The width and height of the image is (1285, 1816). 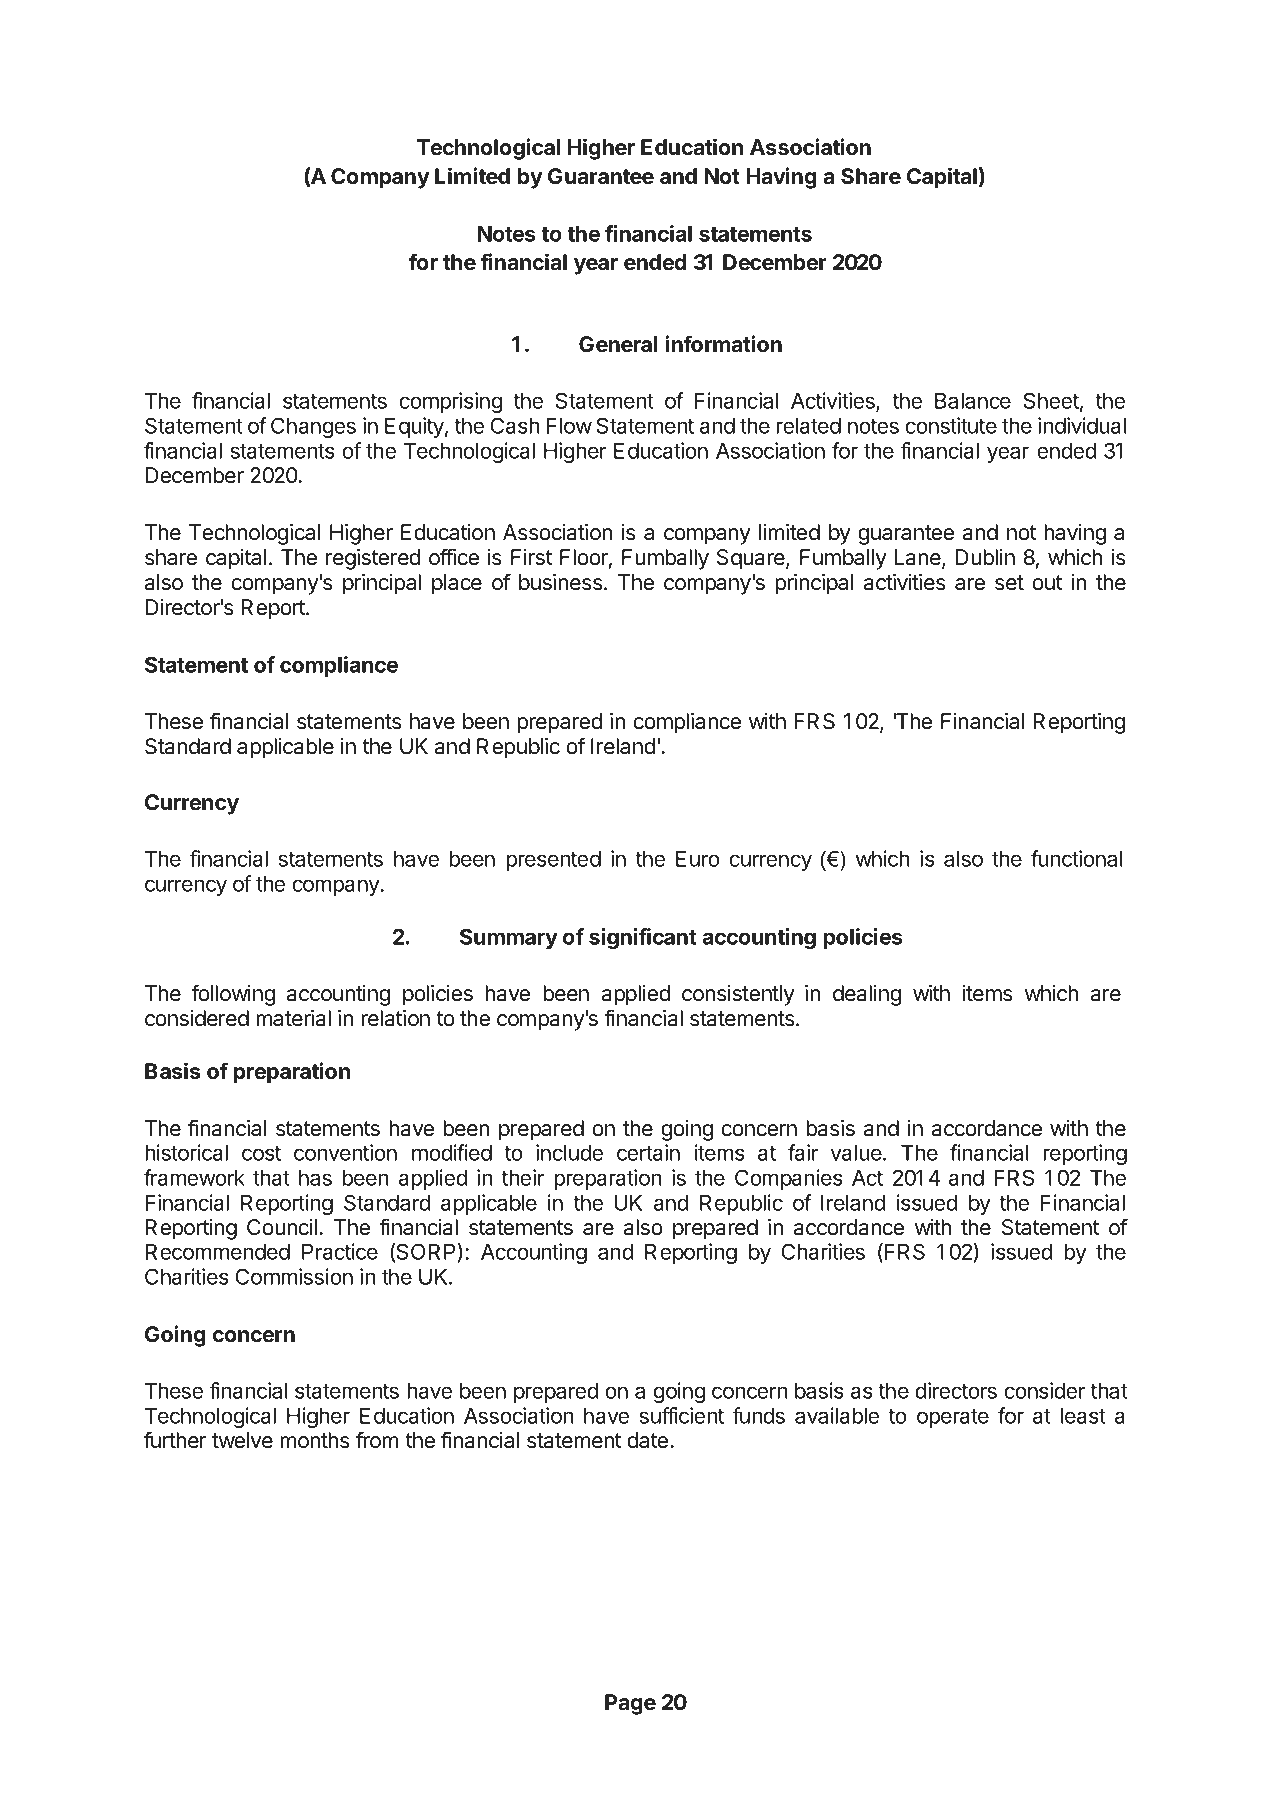 What do you see at coordinates (313, 427) in the image?
I see `Changes` at bounding box center [313, 427].
